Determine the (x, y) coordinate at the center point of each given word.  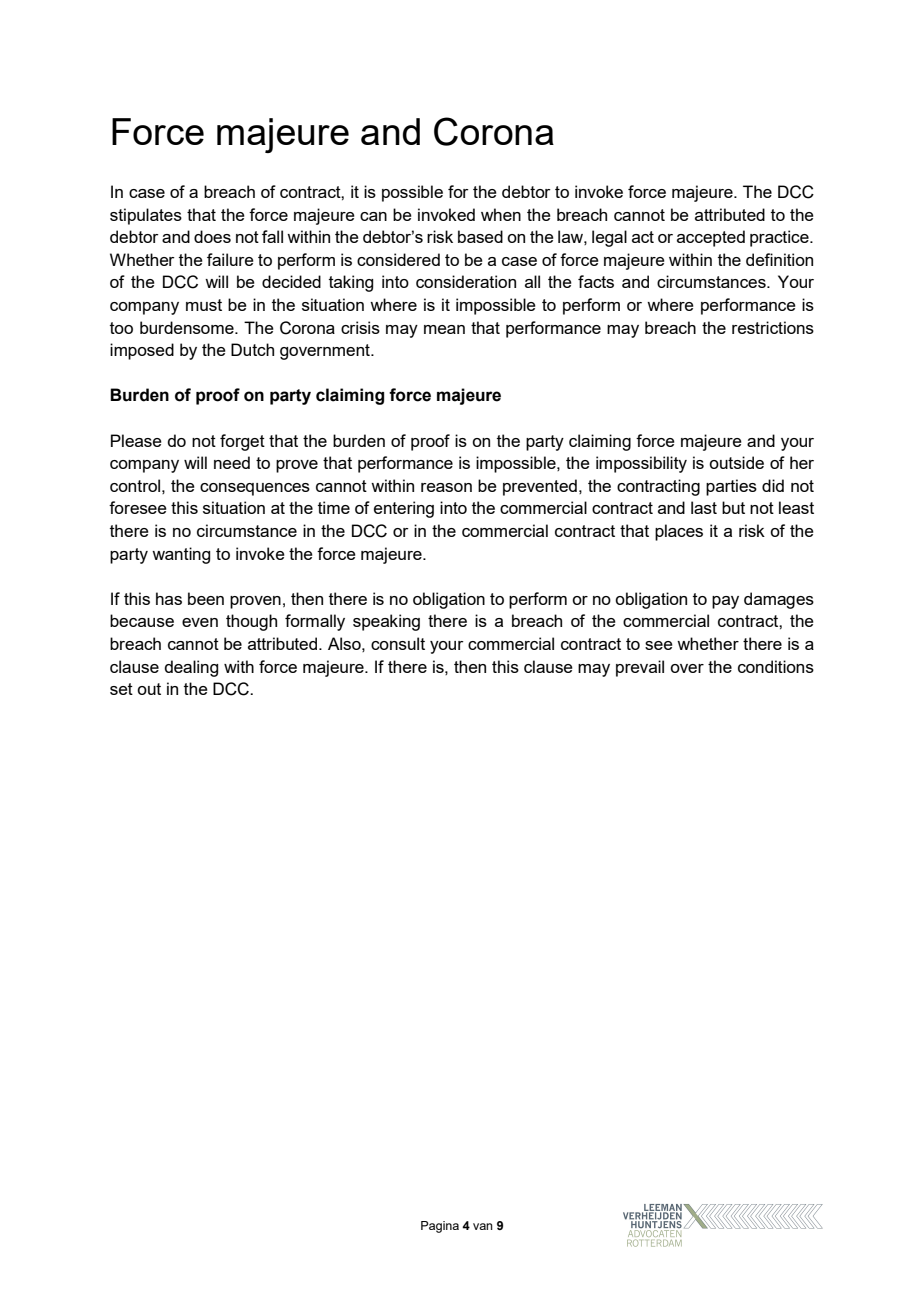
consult (398, 643)
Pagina (440, 1227)
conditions (776, 666)
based (480, 236)
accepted (711, 238)
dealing (191, 668)
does (212, 236)
